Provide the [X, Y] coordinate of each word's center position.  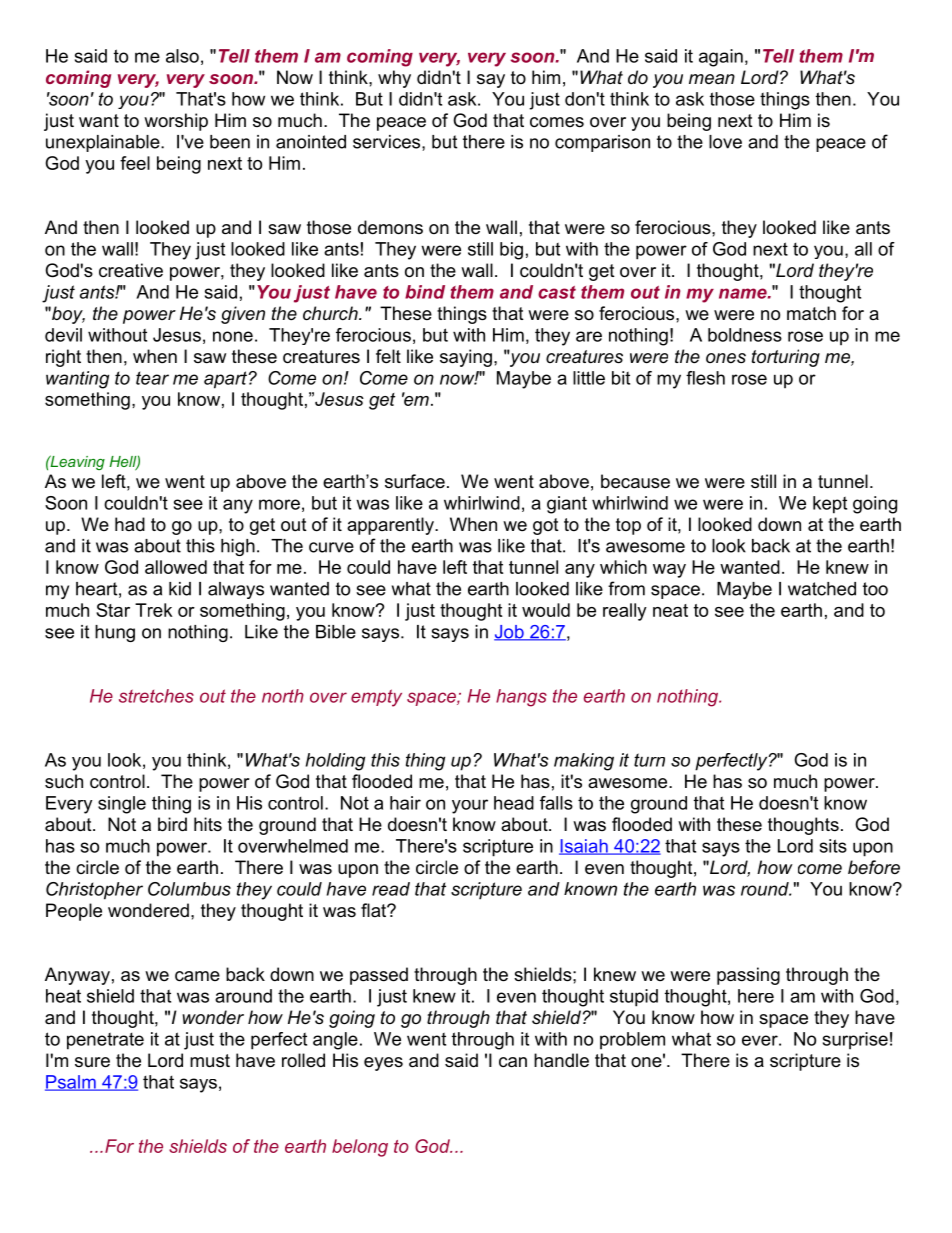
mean [712, 79]
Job [510, 633]
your [470, 806]
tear [152, 378]
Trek [154, 610]
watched [822, 589]
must [210, 1061]
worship [176, 122]
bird [172, 824]
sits [833, 846]
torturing [786, 358]
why [394, 79]
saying [466, 358]
